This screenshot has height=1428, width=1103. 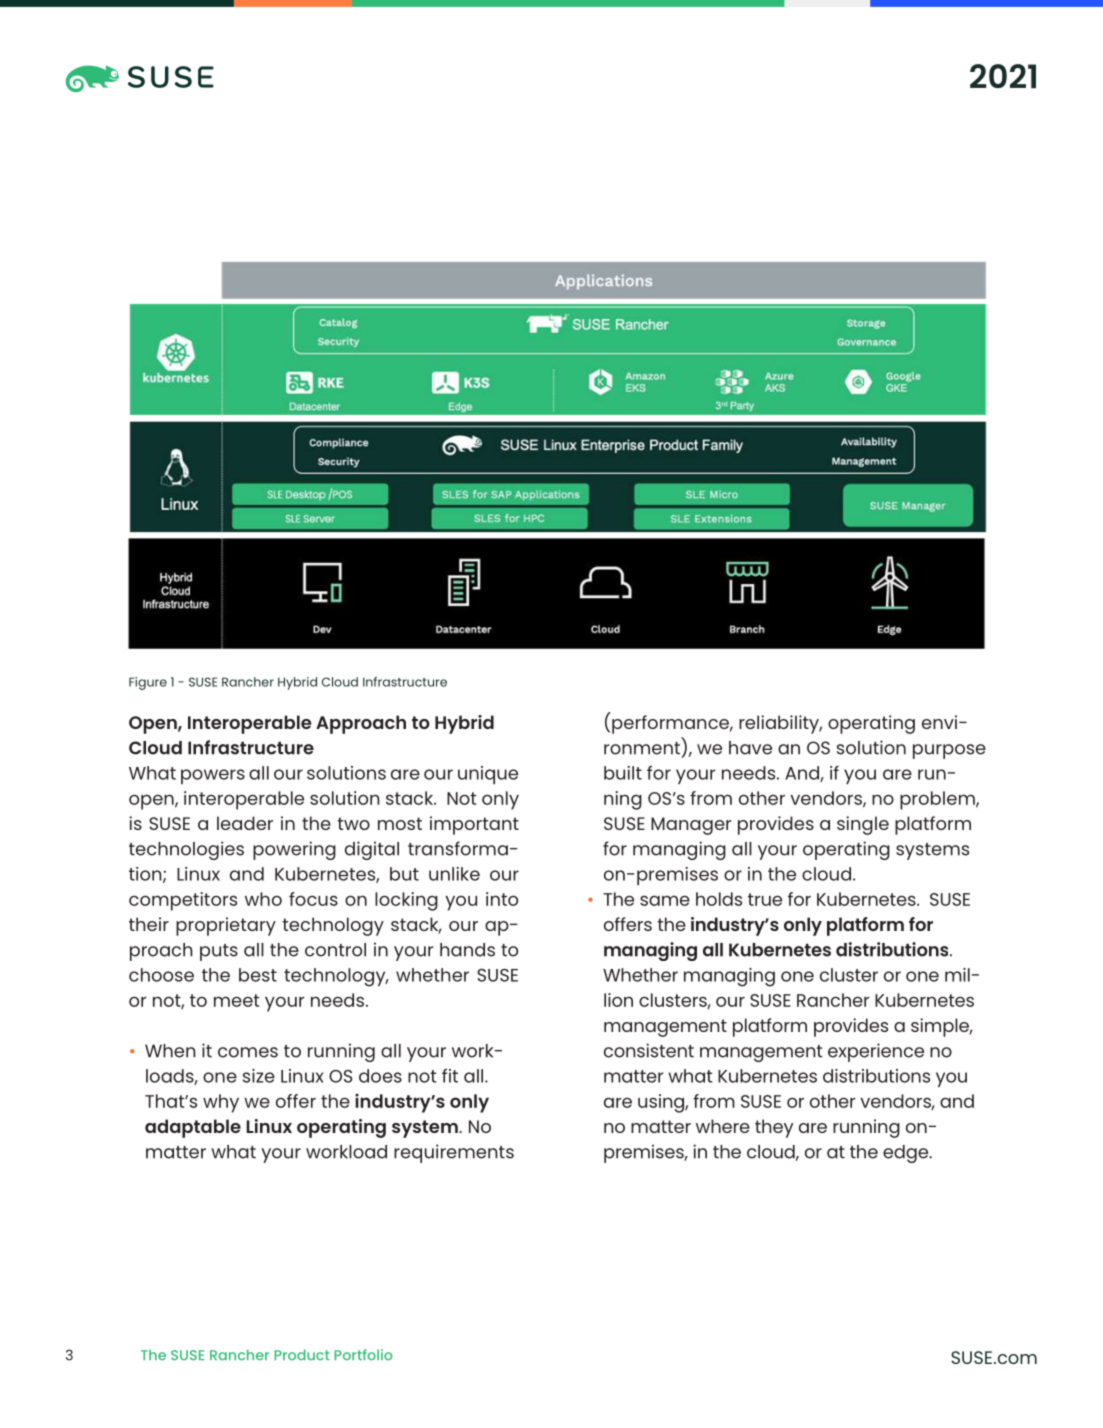 I want to click on unique, so click(x=488, y=775).
